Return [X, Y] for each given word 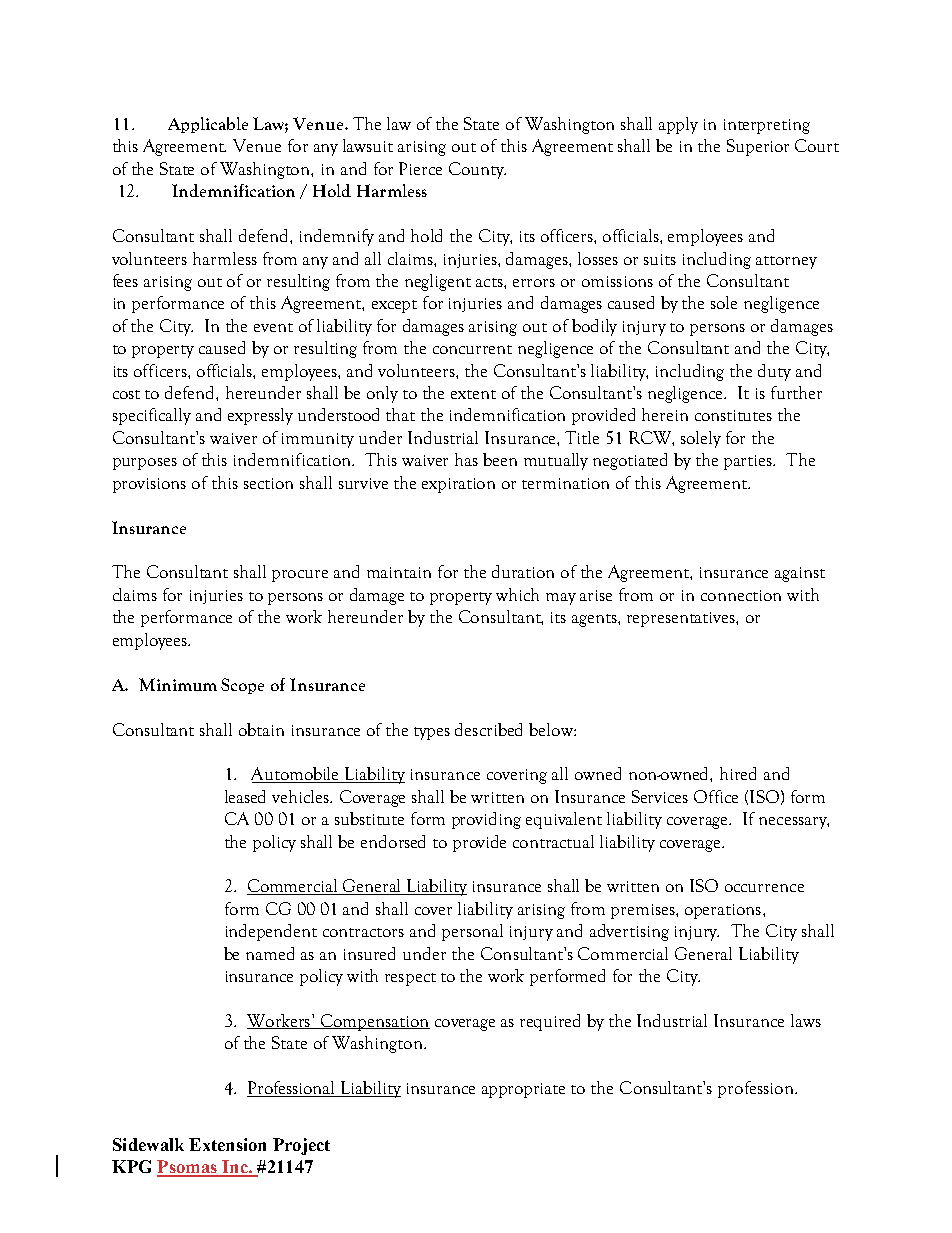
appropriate [523, 1090]
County [477, 170]
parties [749, 462]
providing [486, 820]
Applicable [208, 125]
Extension [227, 1144]
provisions [149, 485]
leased [245, 796]
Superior [758, 147]
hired [738, 773]
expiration [458, 485]
